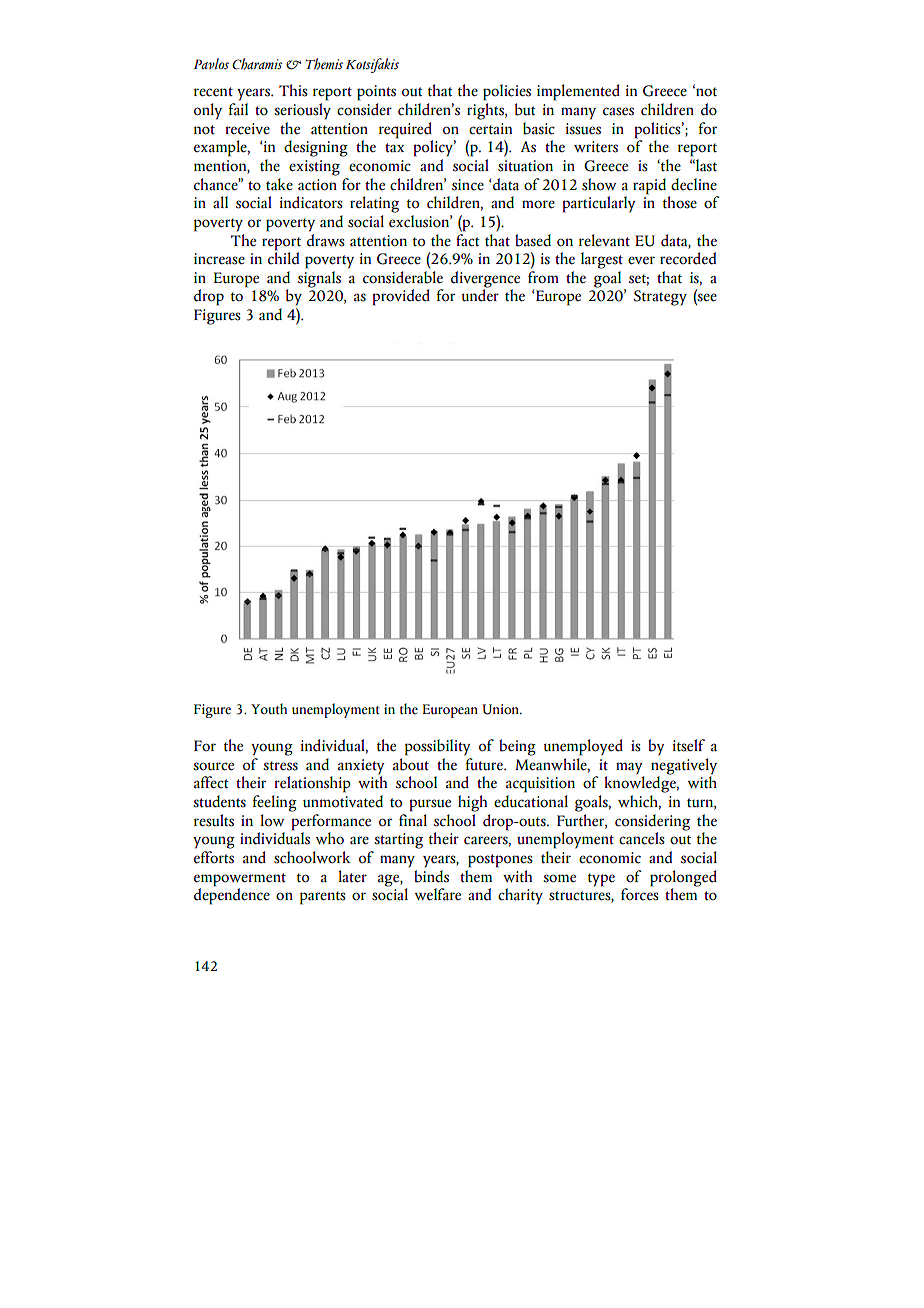  I want to click on binds, so click(431, 875).
